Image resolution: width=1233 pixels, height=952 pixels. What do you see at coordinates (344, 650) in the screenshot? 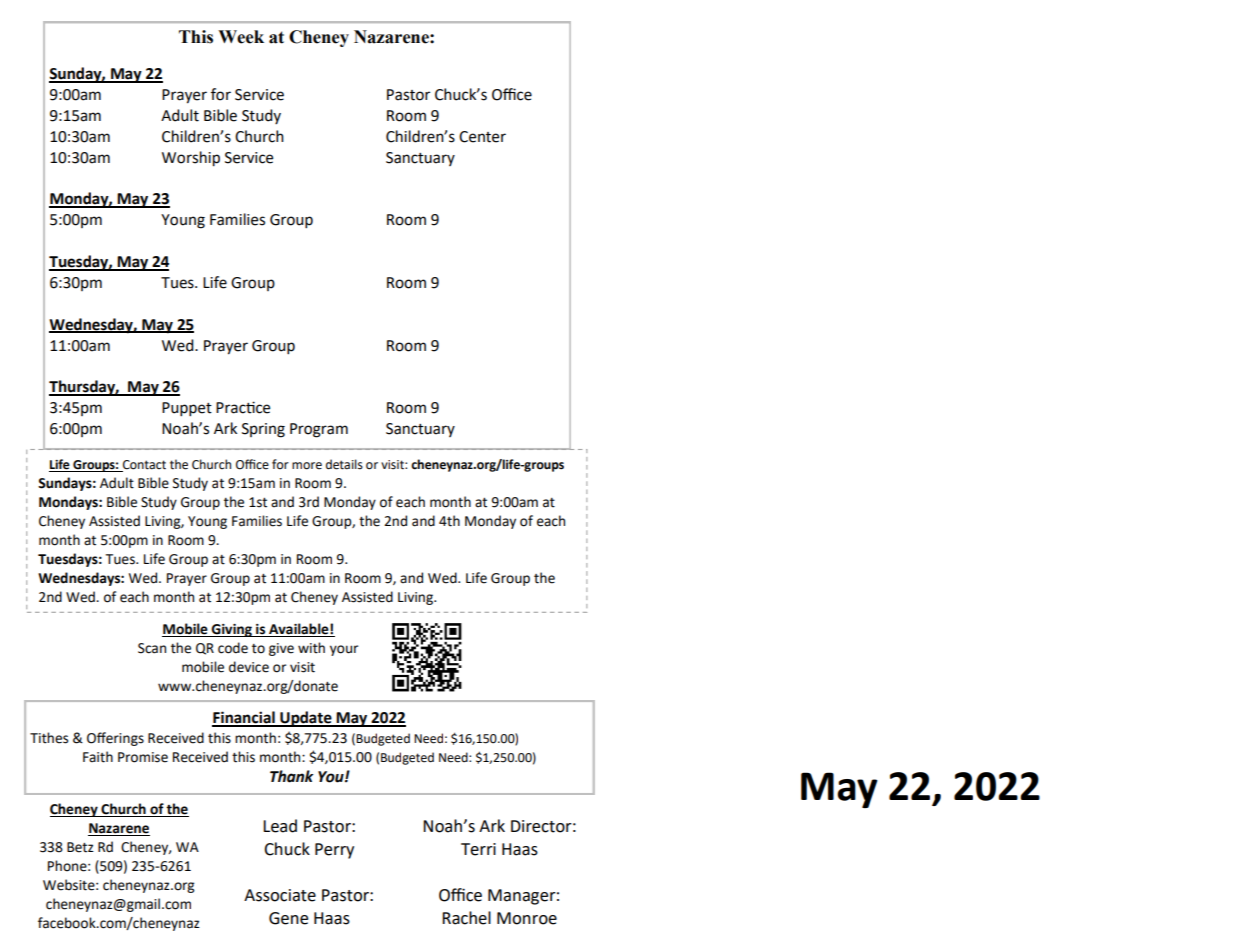
I see `your` at bounding box center [344, 650].
